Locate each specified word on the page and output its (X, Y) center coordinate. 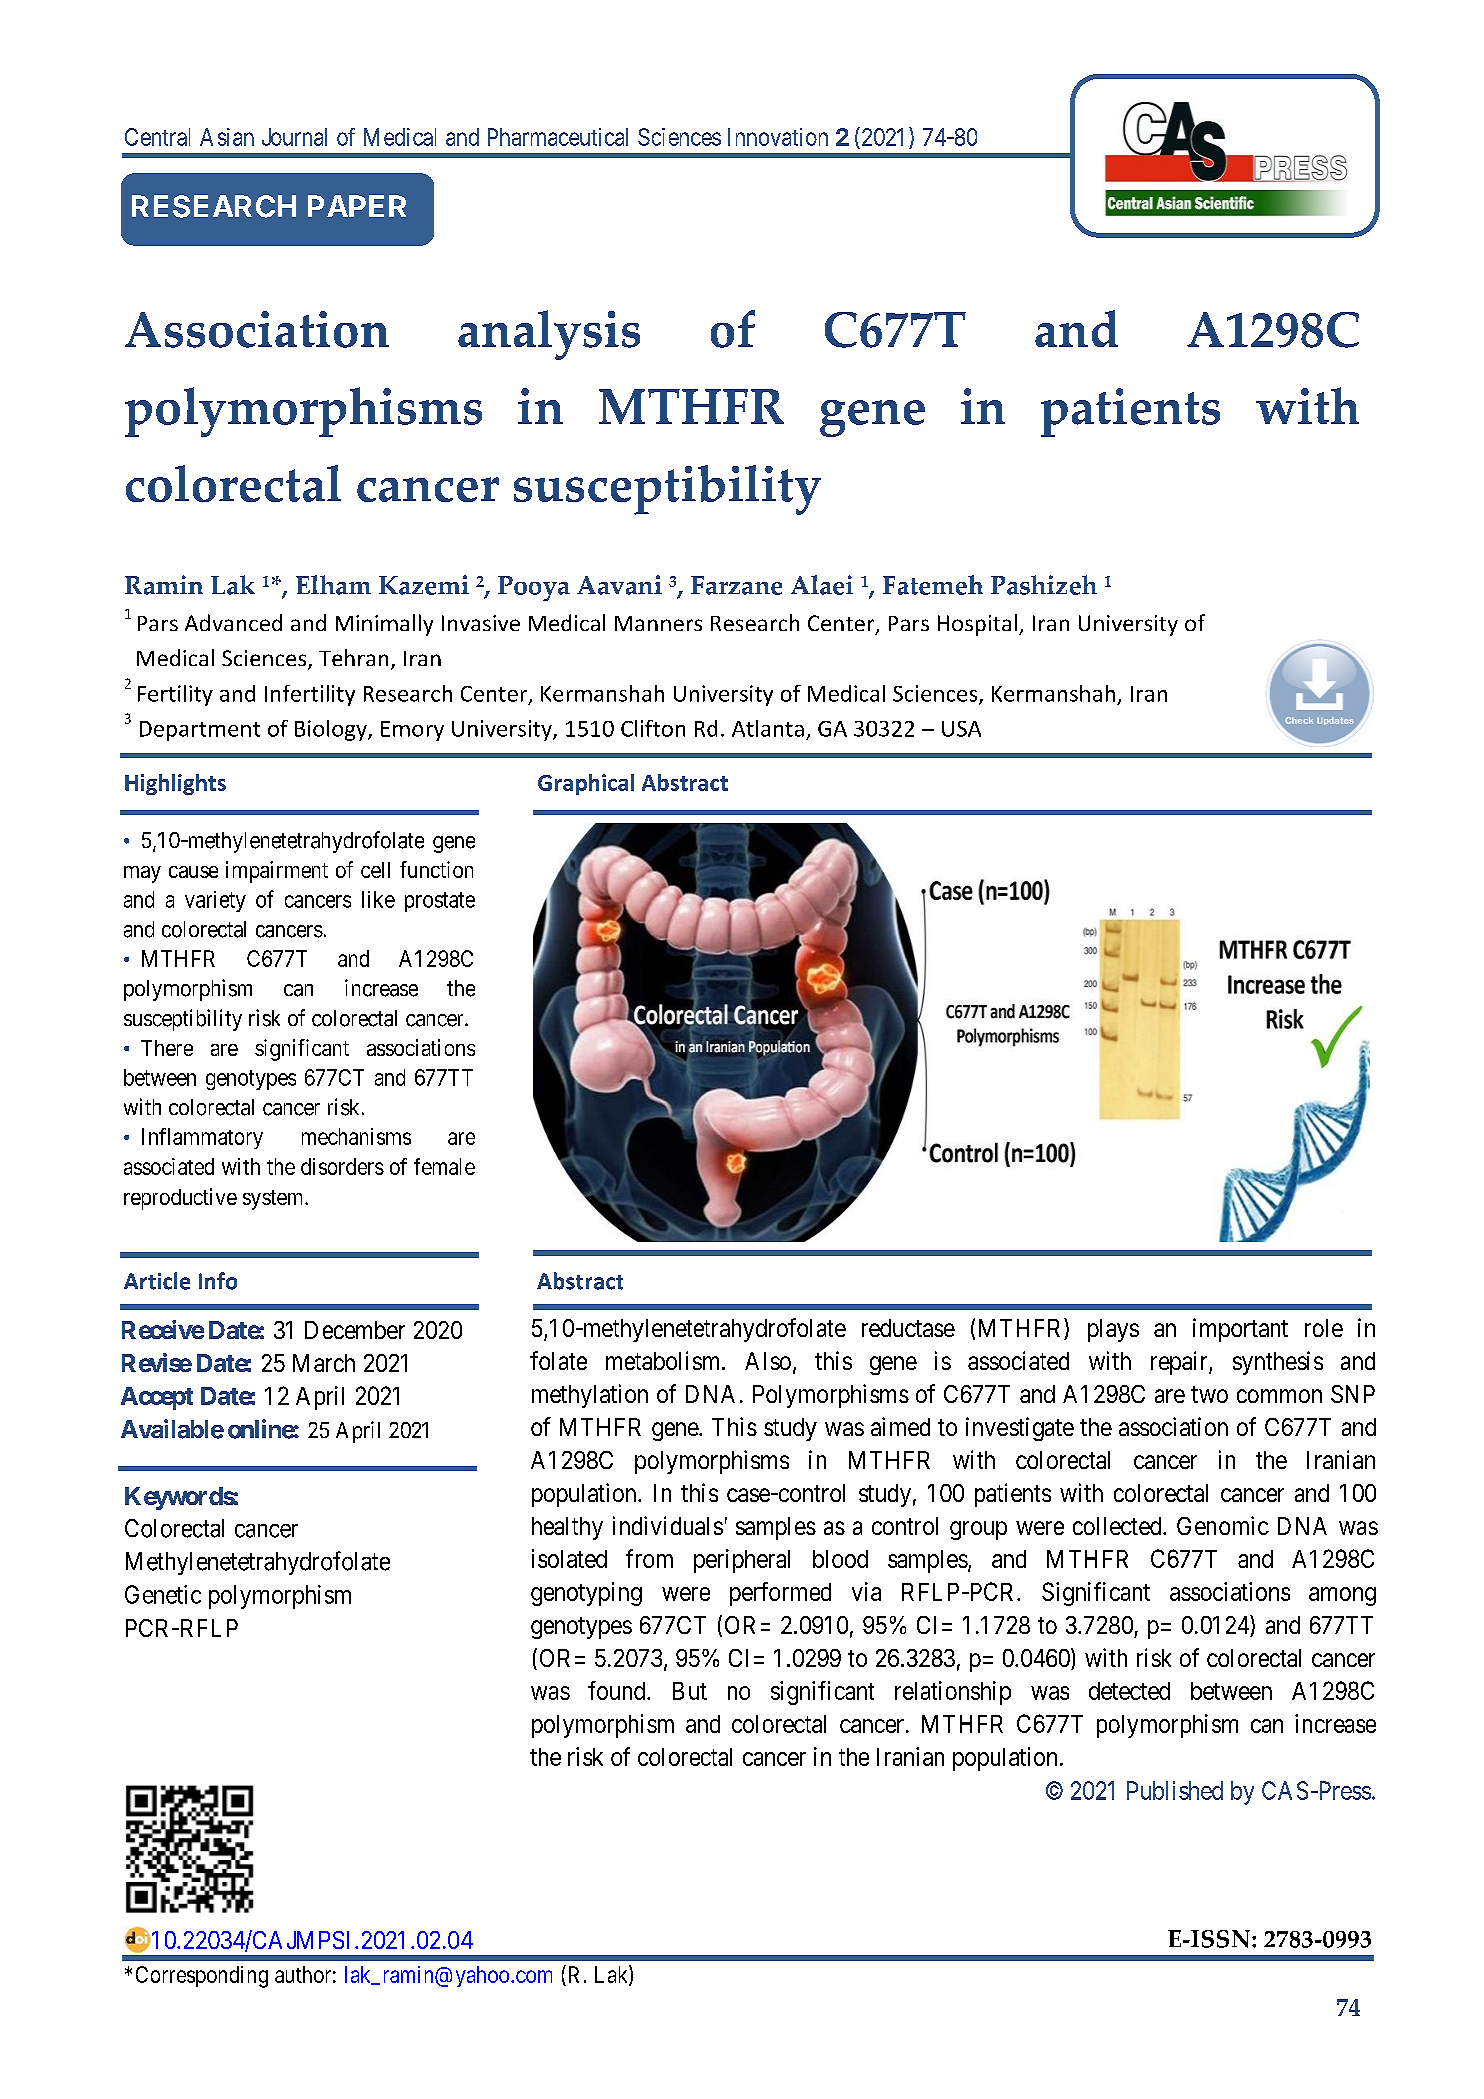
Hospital (977, 625)
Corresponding (202, 1977)
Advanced (233, 622)
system (274, 1200)
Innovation (778, 137)
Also (768, 1361)
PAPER (357, 206)
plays (1113, 1330)
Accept (157, 1398)
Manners (658, 623)
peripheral (742, 1561)
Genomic (1223, 1525)
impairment (277, 872)
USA (961, 729)
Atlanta (768, 728)
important (1240, 1330)
